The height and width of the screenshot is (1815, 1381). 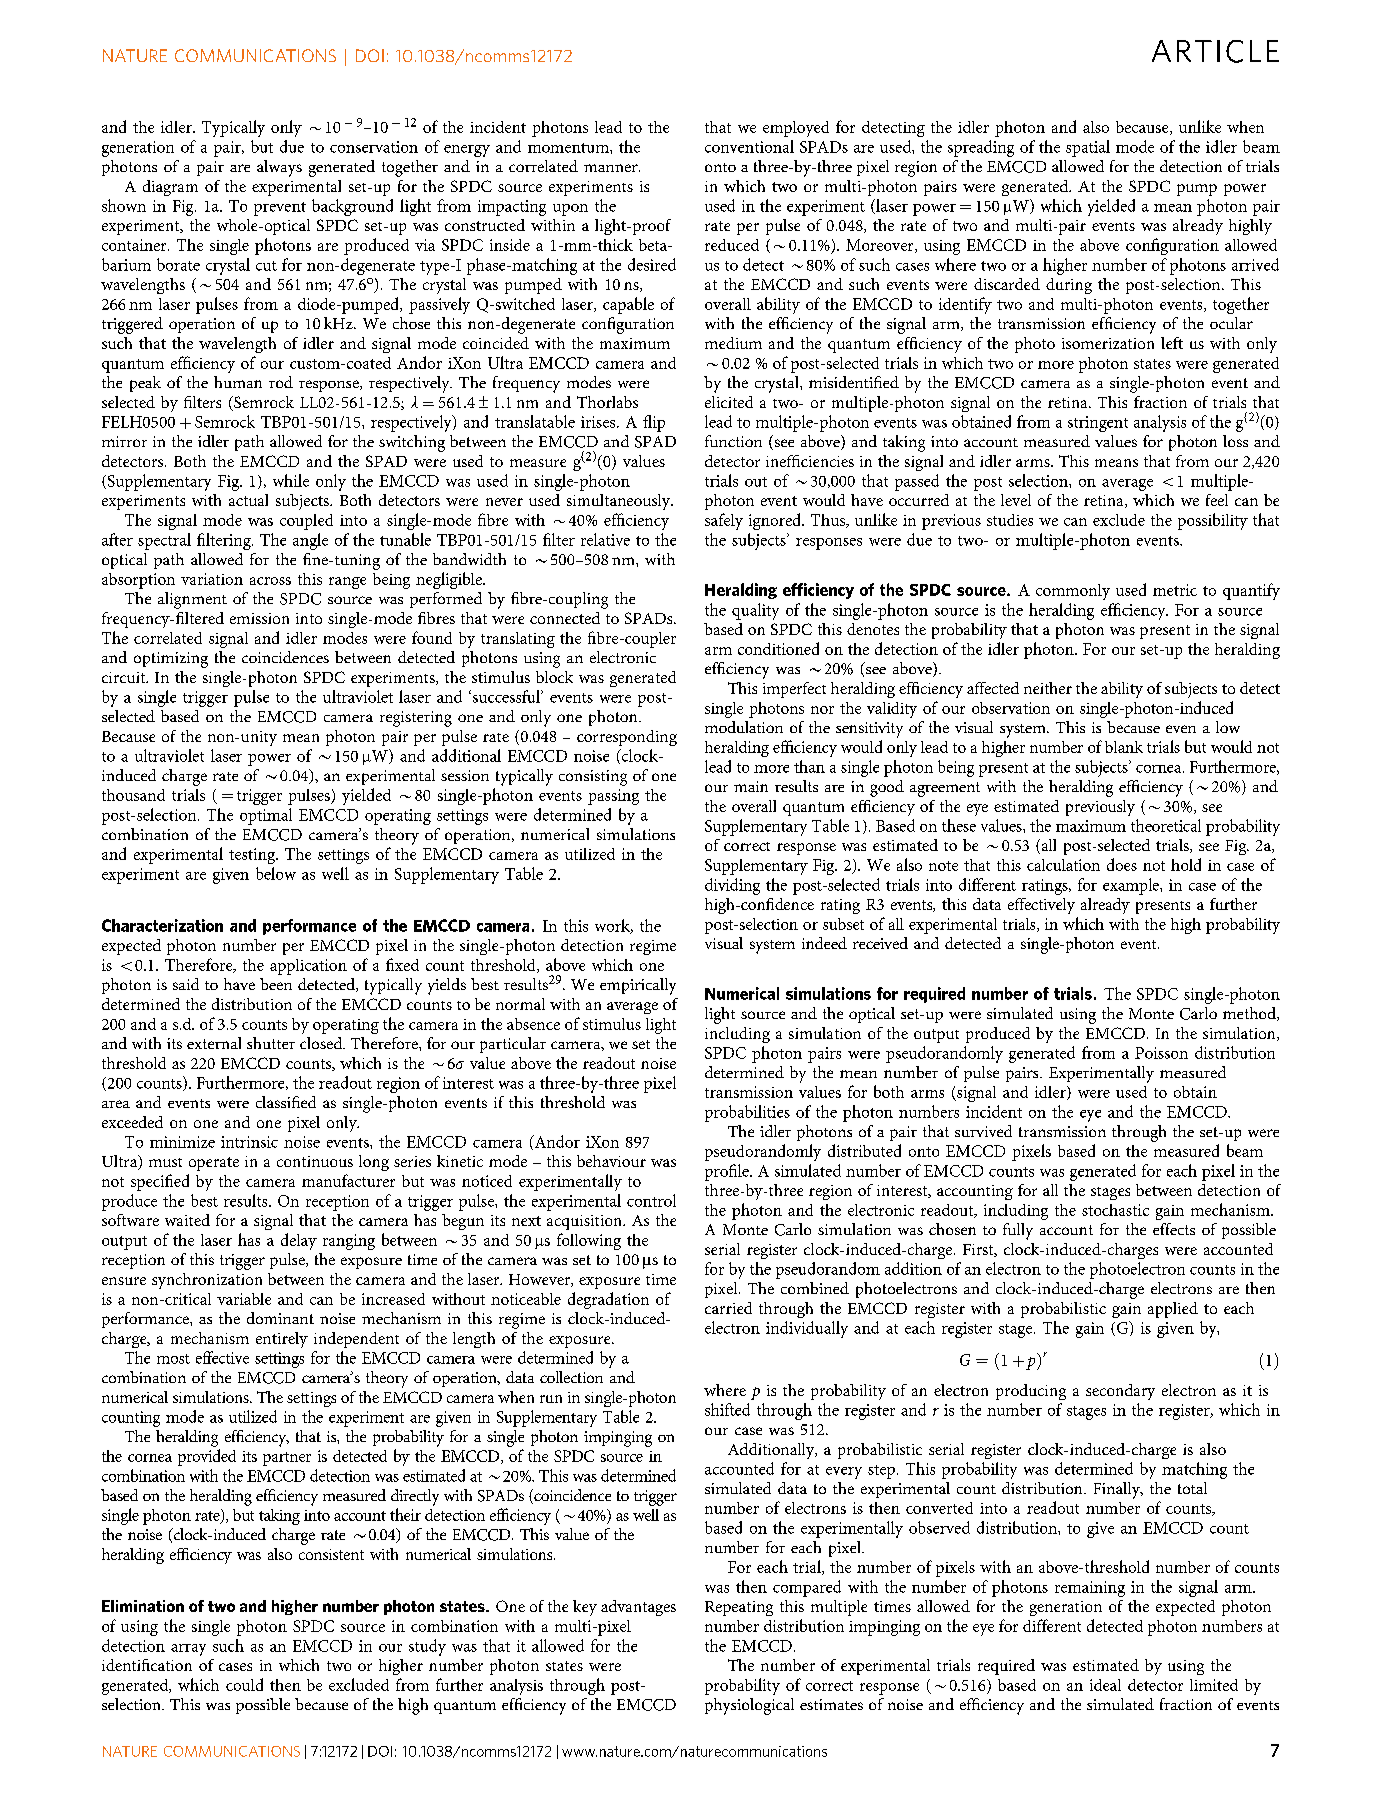 What do you see at coordinates (747, 1113) in the screenshot?
I see `probabilities` at bounding box center [747, 1113].
